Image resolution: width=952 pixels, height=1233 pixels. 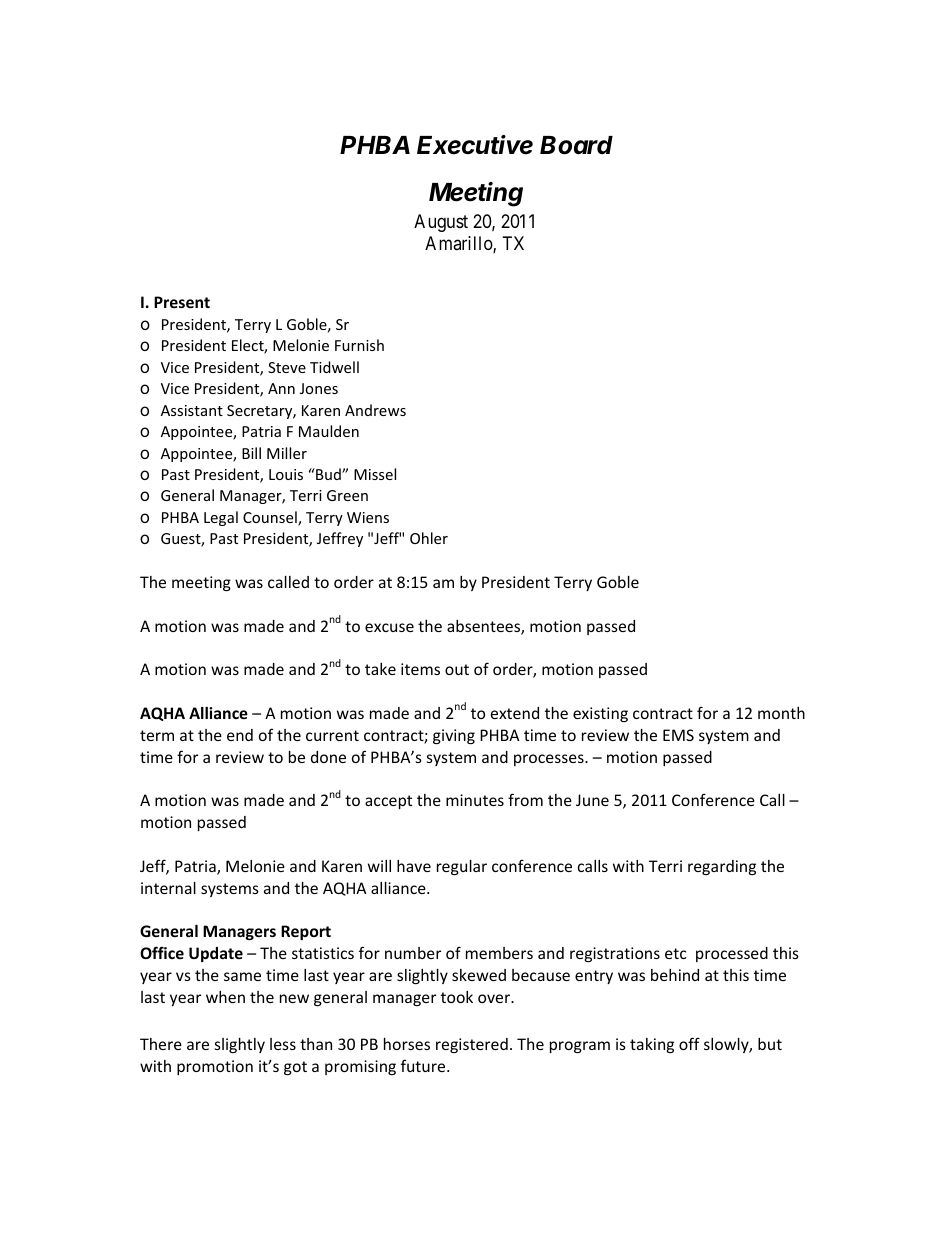 I want to click on Board, so click(x=576, y=145).
